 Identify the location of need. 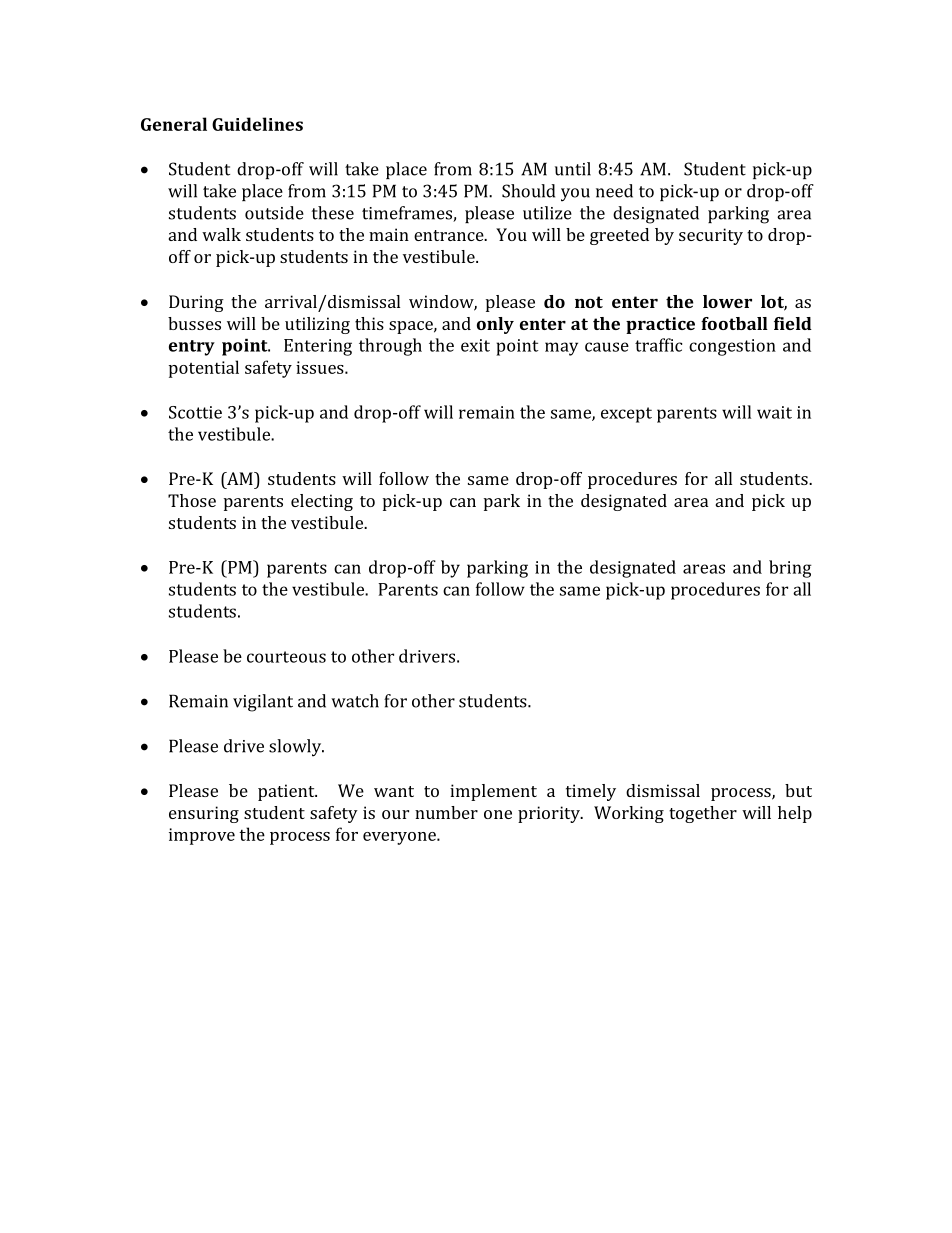
(614, 191).
